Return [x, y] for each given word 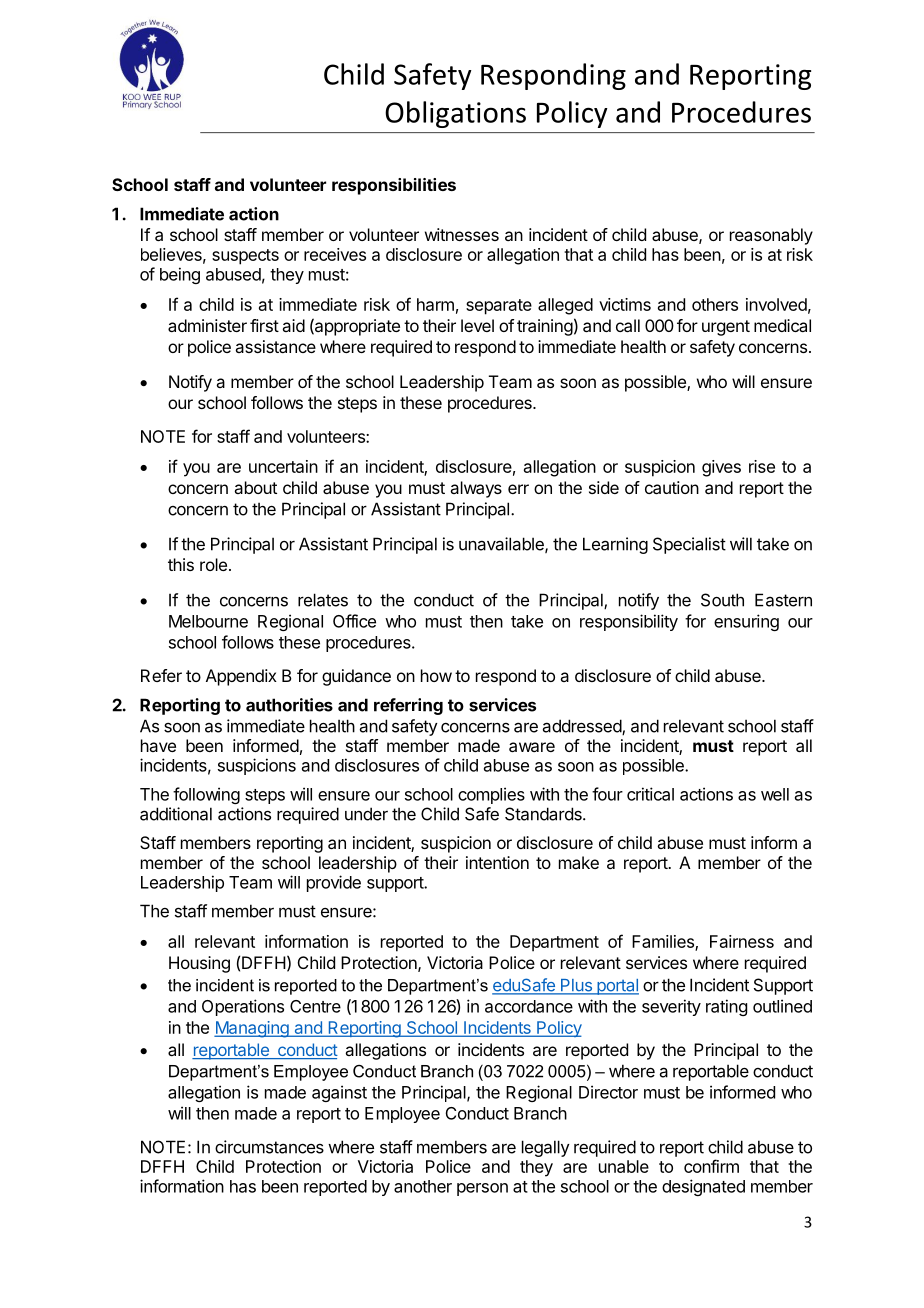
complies [491, 795]
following [206, 795]
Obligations [455, 114]
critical [650, 794]
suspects [245, 257]
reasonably [771, 236]
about [255, 487]
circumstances [269, 1147]
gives [721, 468]
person [482, 1189]
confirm [711, 1166]
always [476, 489]
